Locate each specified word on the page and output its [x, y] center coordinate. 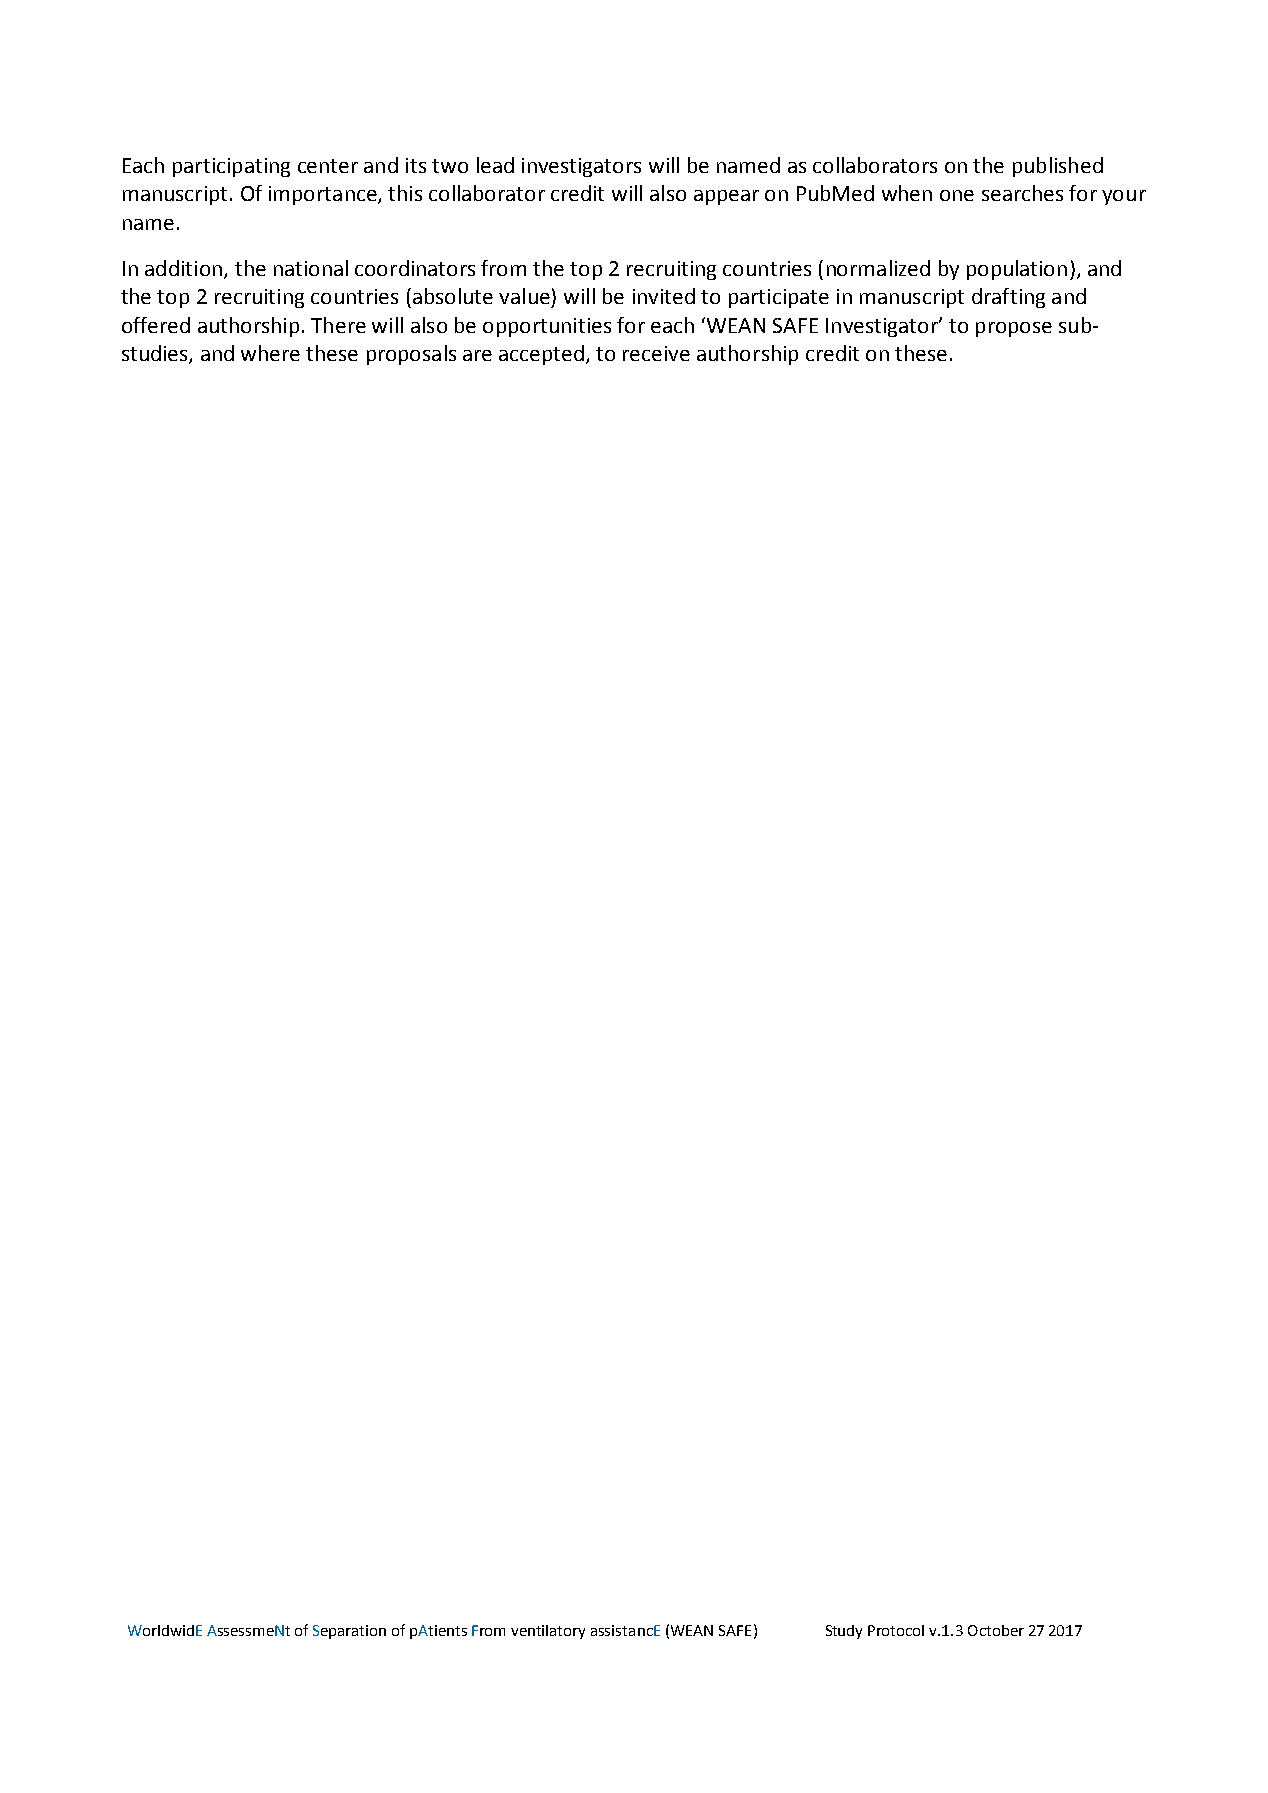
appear [726, 197]
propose [1014, 329]
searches [1022, 193]
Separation [349, 1632]
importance [324, 195]
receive [656, 353]
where [270, 353]
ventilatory [548, 1632]
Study [844, 1632]
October [996, 1630]
